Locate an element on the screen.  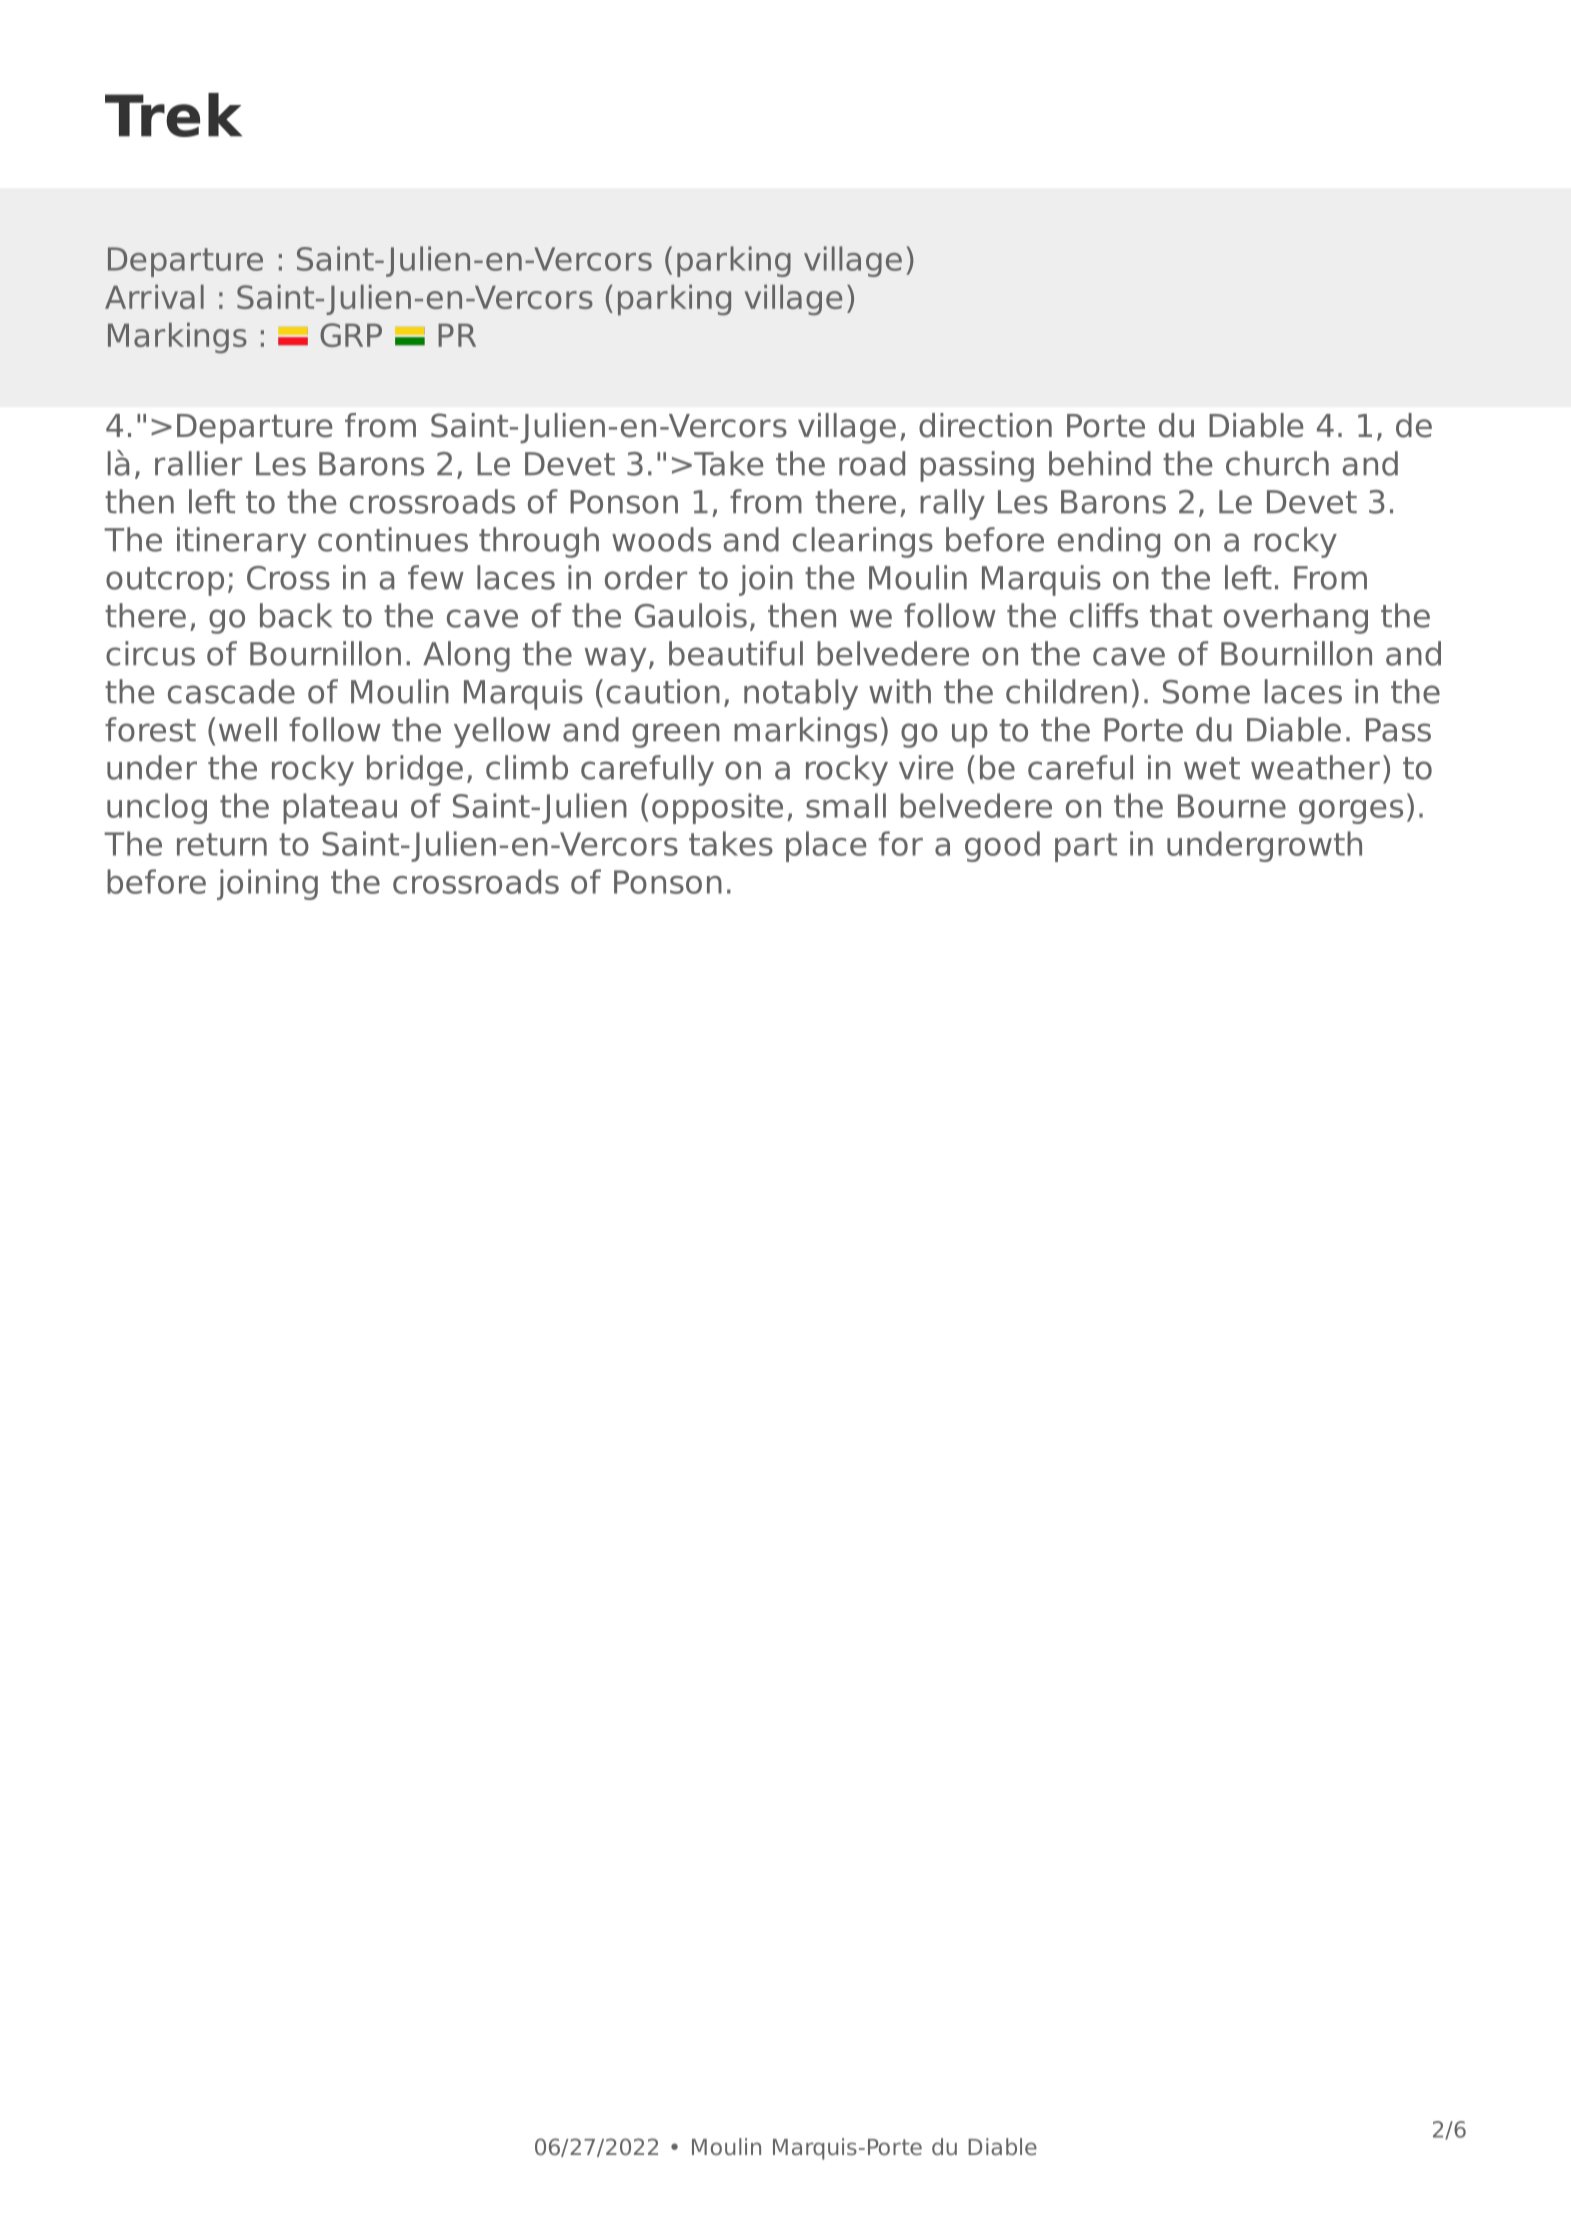
Trek is located at coordinates (173, 115).
